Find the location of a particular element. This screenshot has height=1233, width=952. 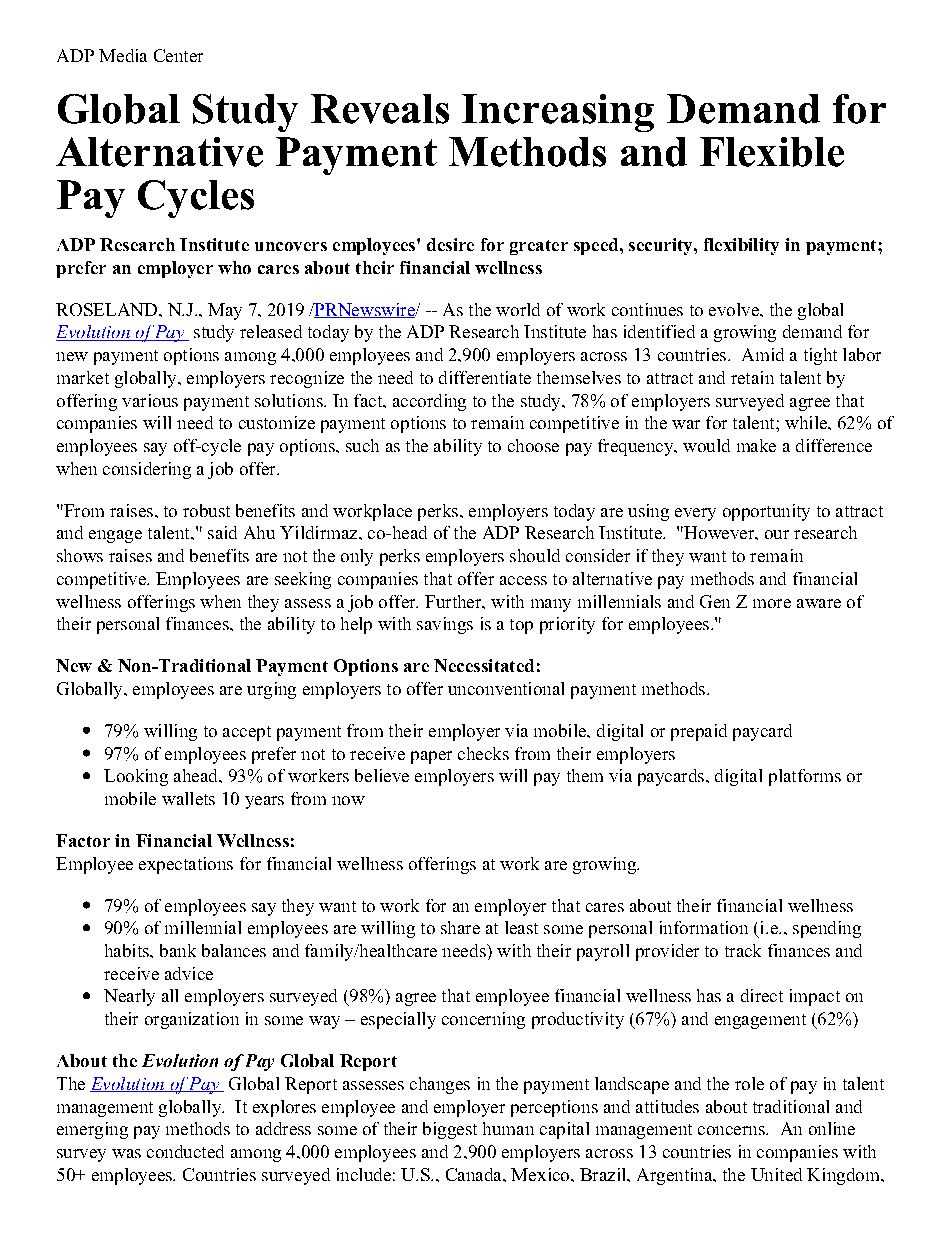

Center is located at coordinates (178, 55).
